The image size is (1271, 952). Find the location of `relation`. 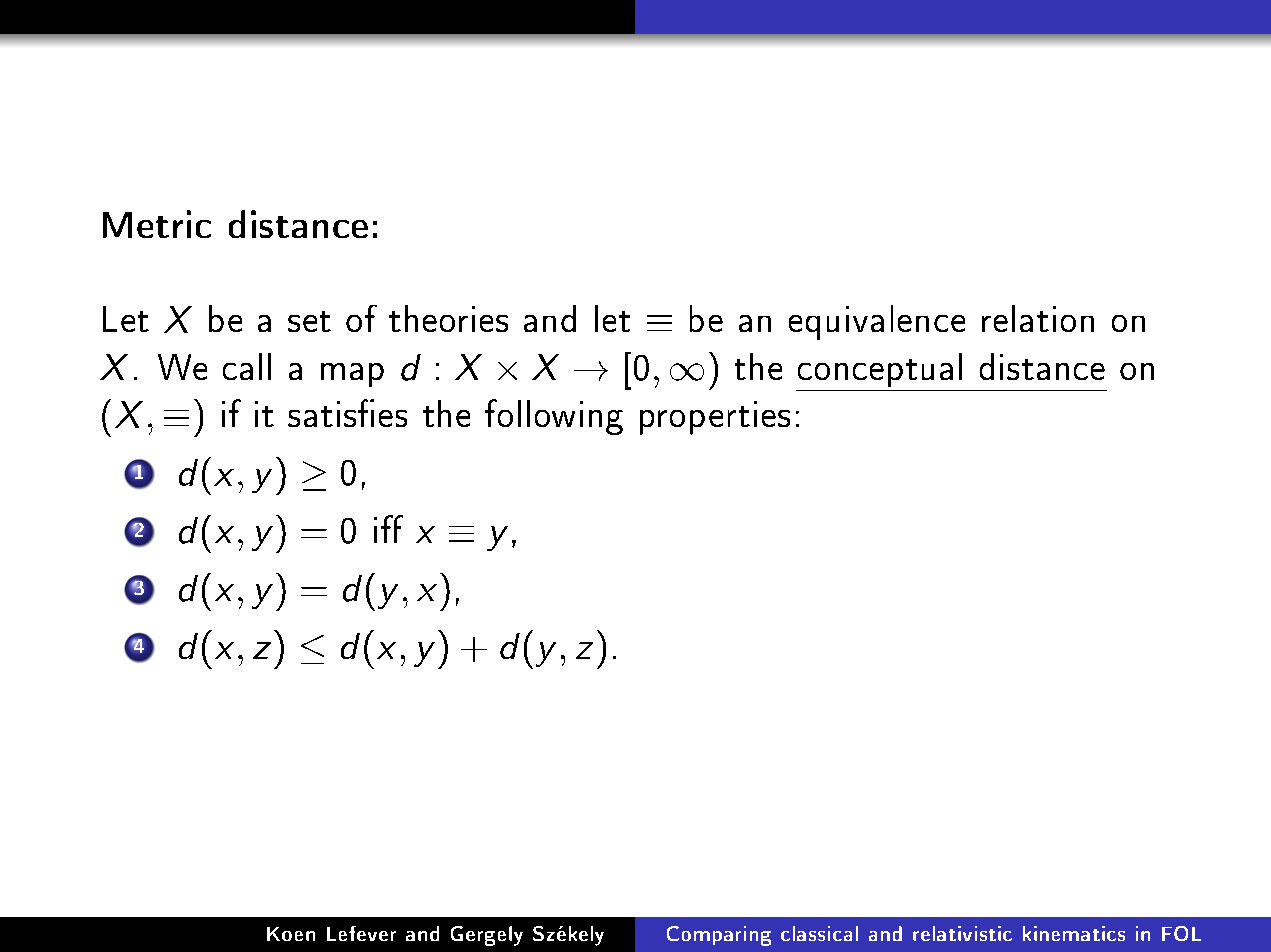

relation is located at coordinates (1038, 318).
